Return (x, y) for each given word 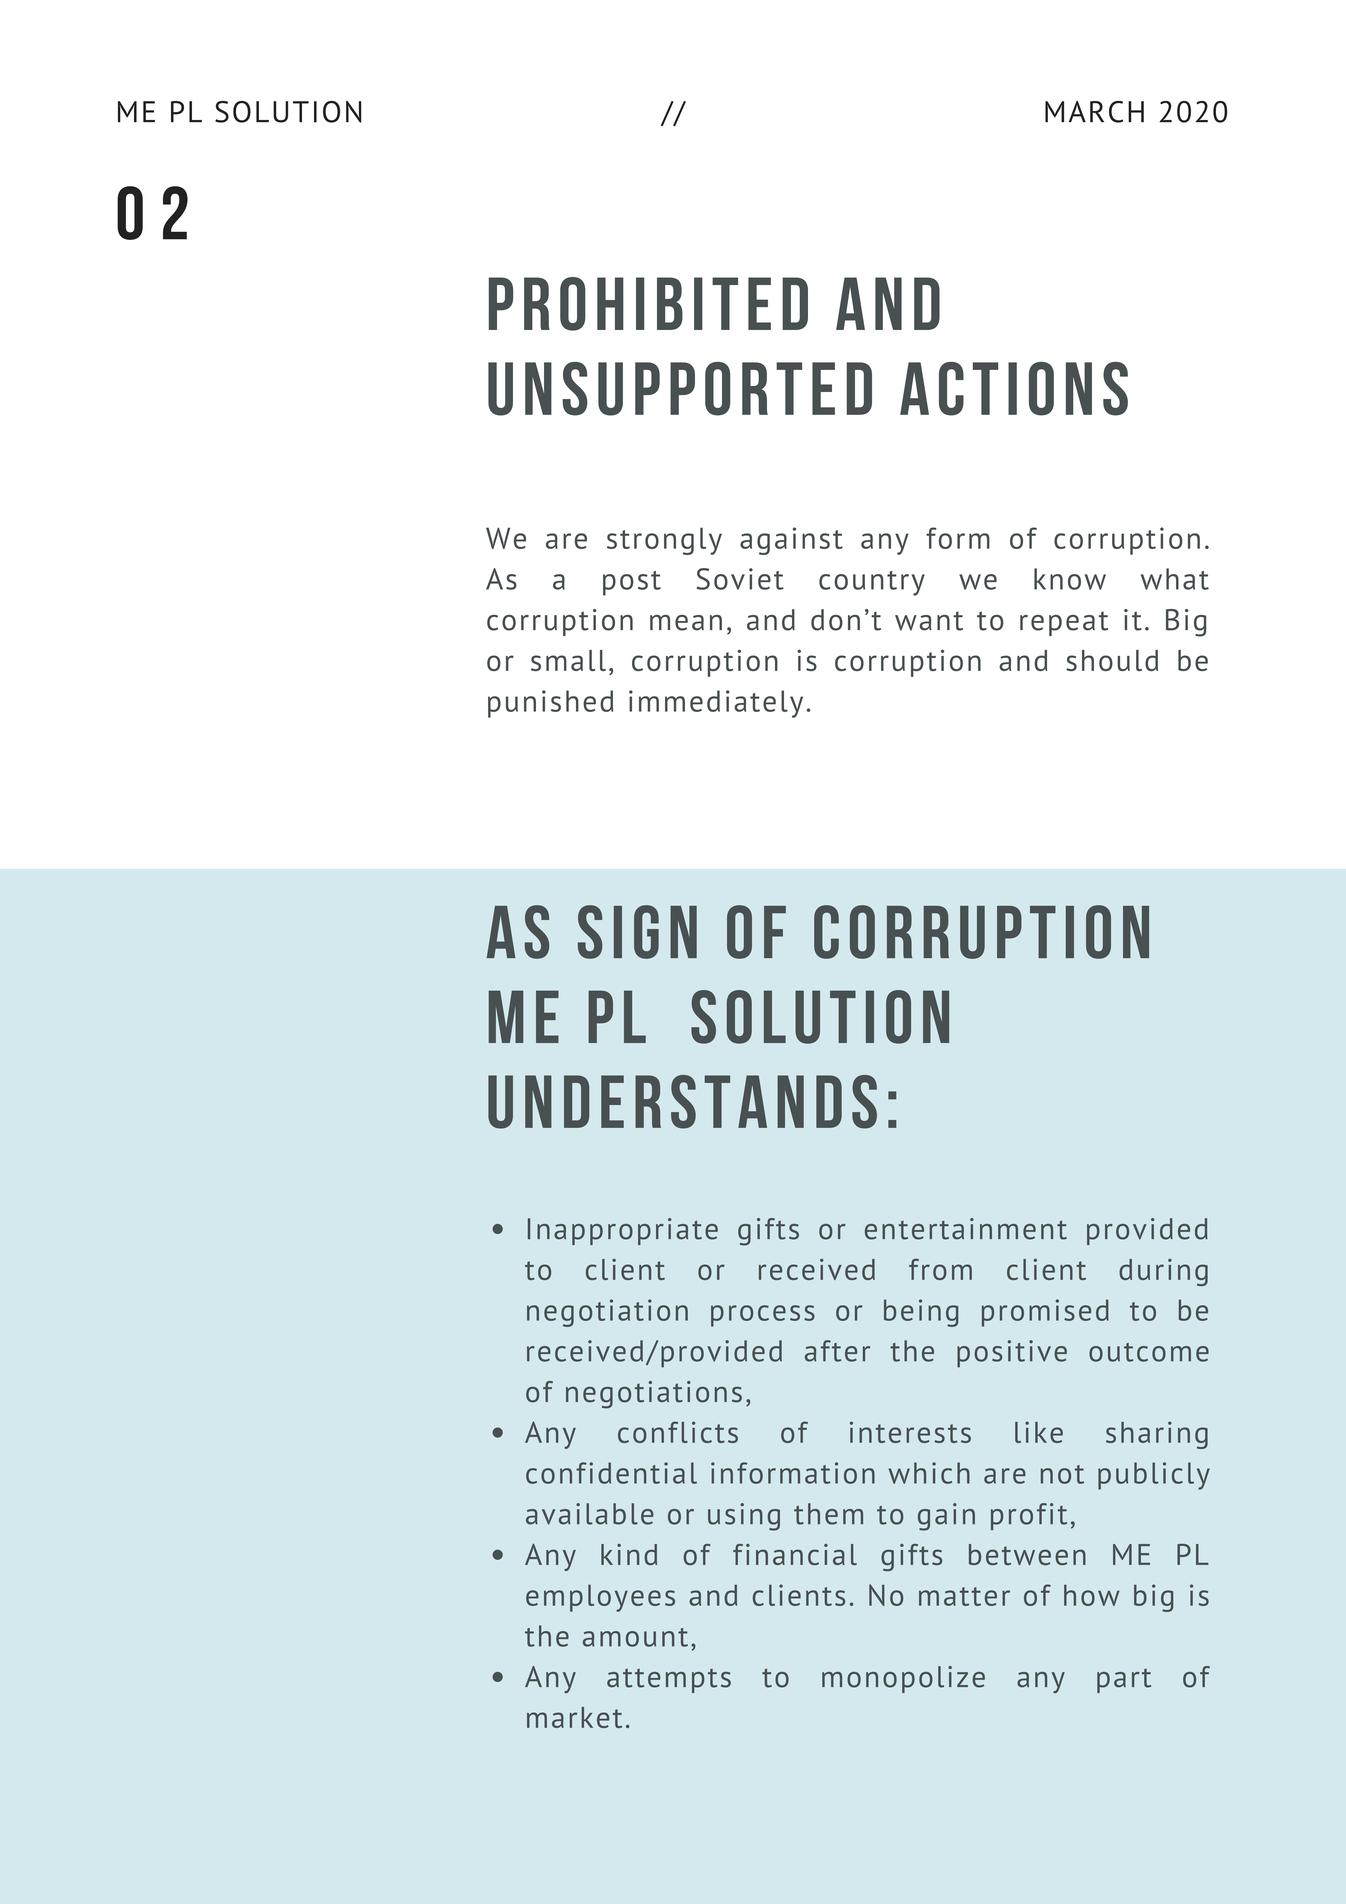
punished (550, 704)
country (872, 583)
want (929, 621)
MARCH (1094, 112)
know (1070, 579)
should (1112, 660)
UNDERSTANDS (682, 1102)
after (837, 1351)
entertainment (966, 1229)
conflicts (678, 1432)
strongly (664, 541)
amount (635, 1637)
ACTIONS (1014, 389)
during (1163, 1272)
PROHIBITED (648, 304)
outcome (1149, 1352)
